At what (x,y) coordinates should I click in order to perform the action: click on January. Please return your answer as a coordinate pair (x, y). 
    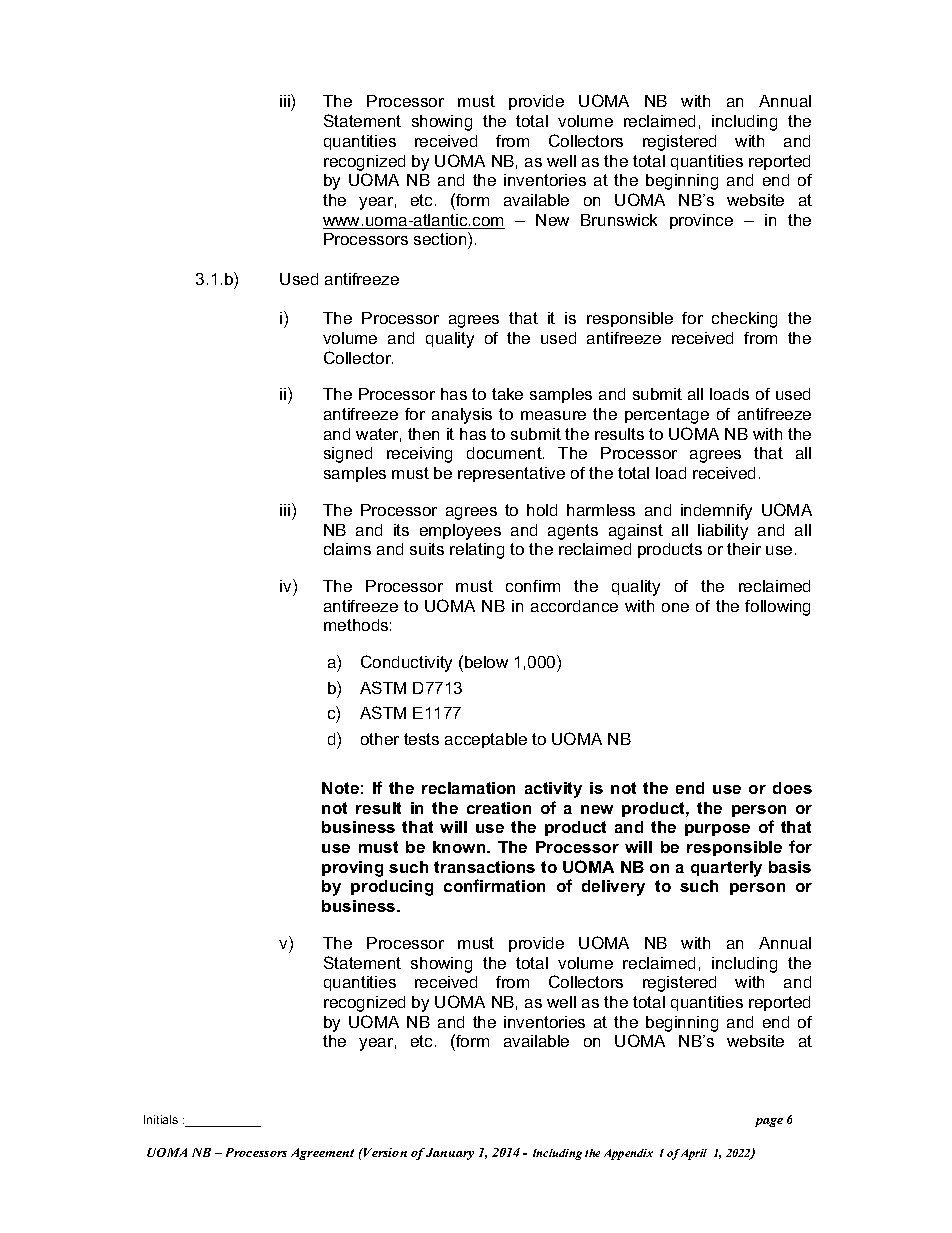
    Looking at the image, I should click on (450, 1154).
